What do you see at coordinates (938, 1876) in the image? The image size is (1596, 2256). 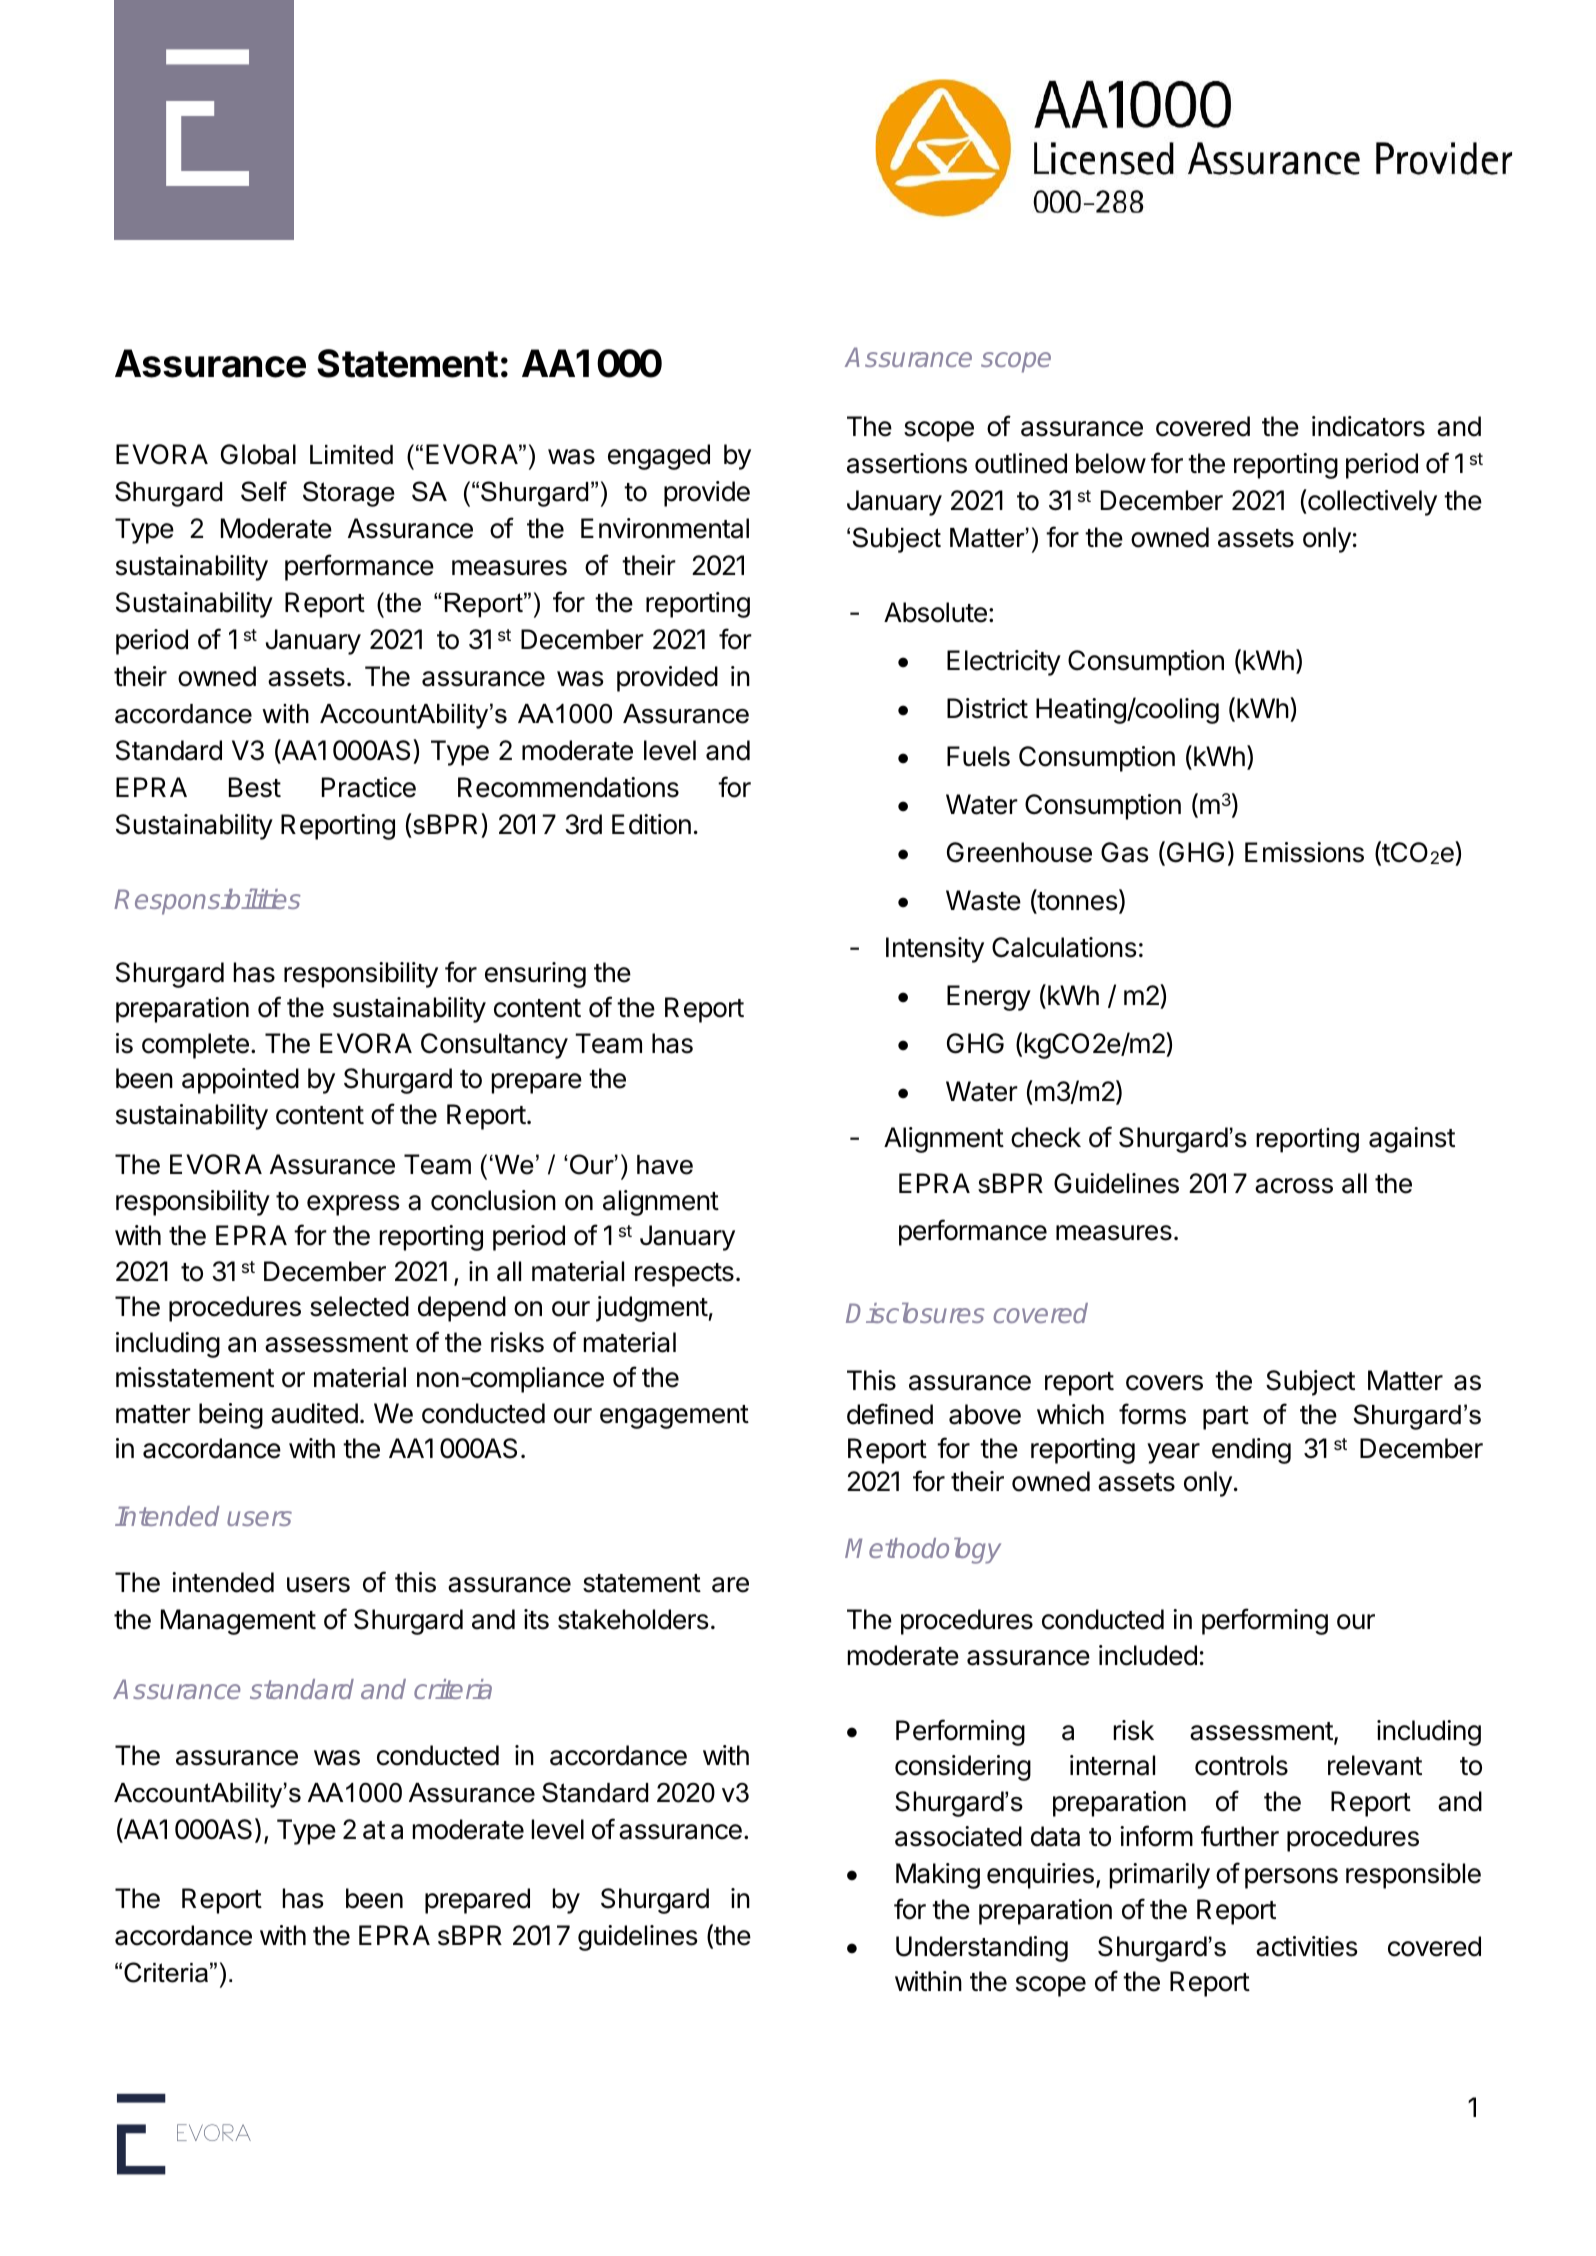 I see `Making` at bounding box center [938, 1876].
